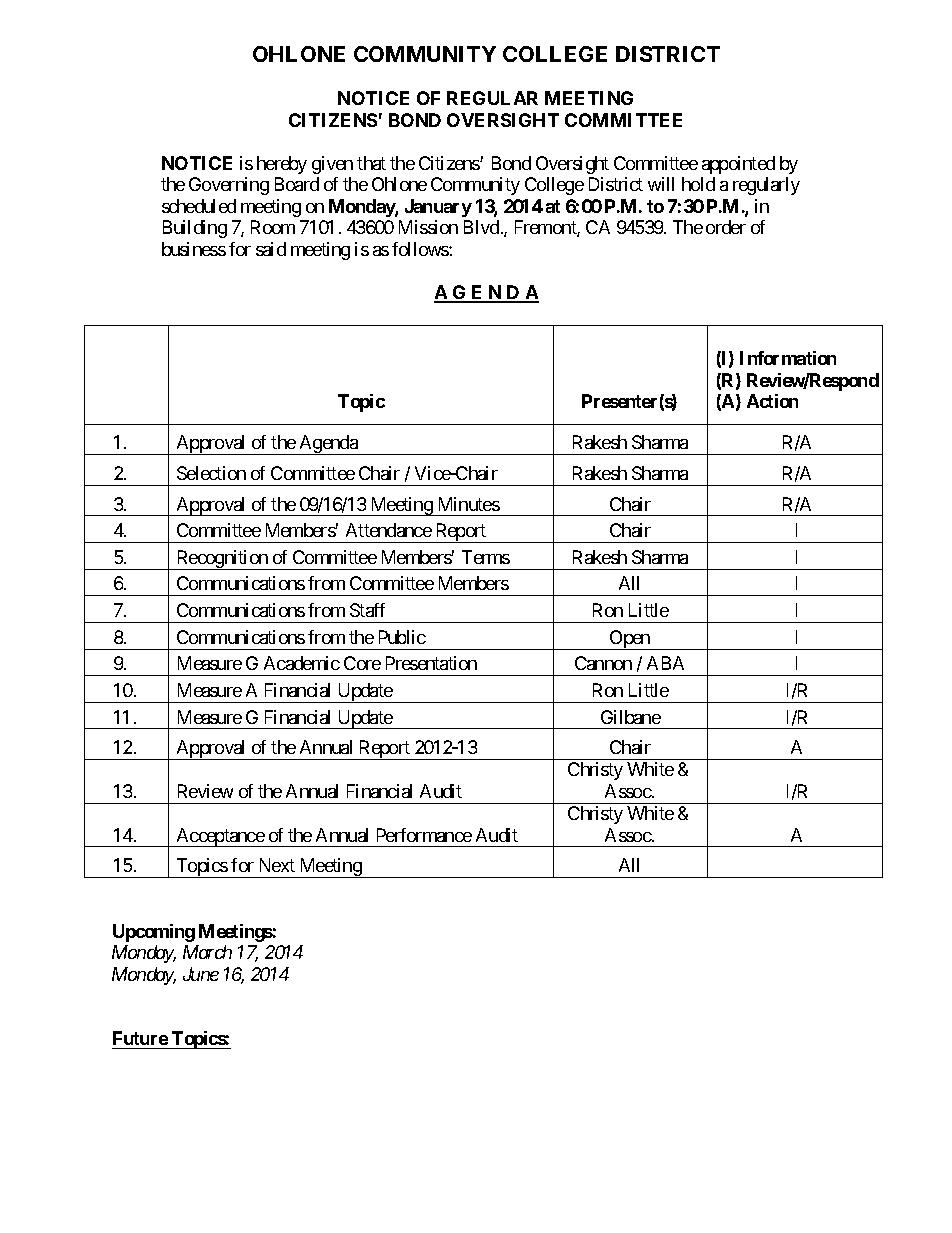 This screenshot has height=1233, width=952. I want to click on June, so click(201, 974).
